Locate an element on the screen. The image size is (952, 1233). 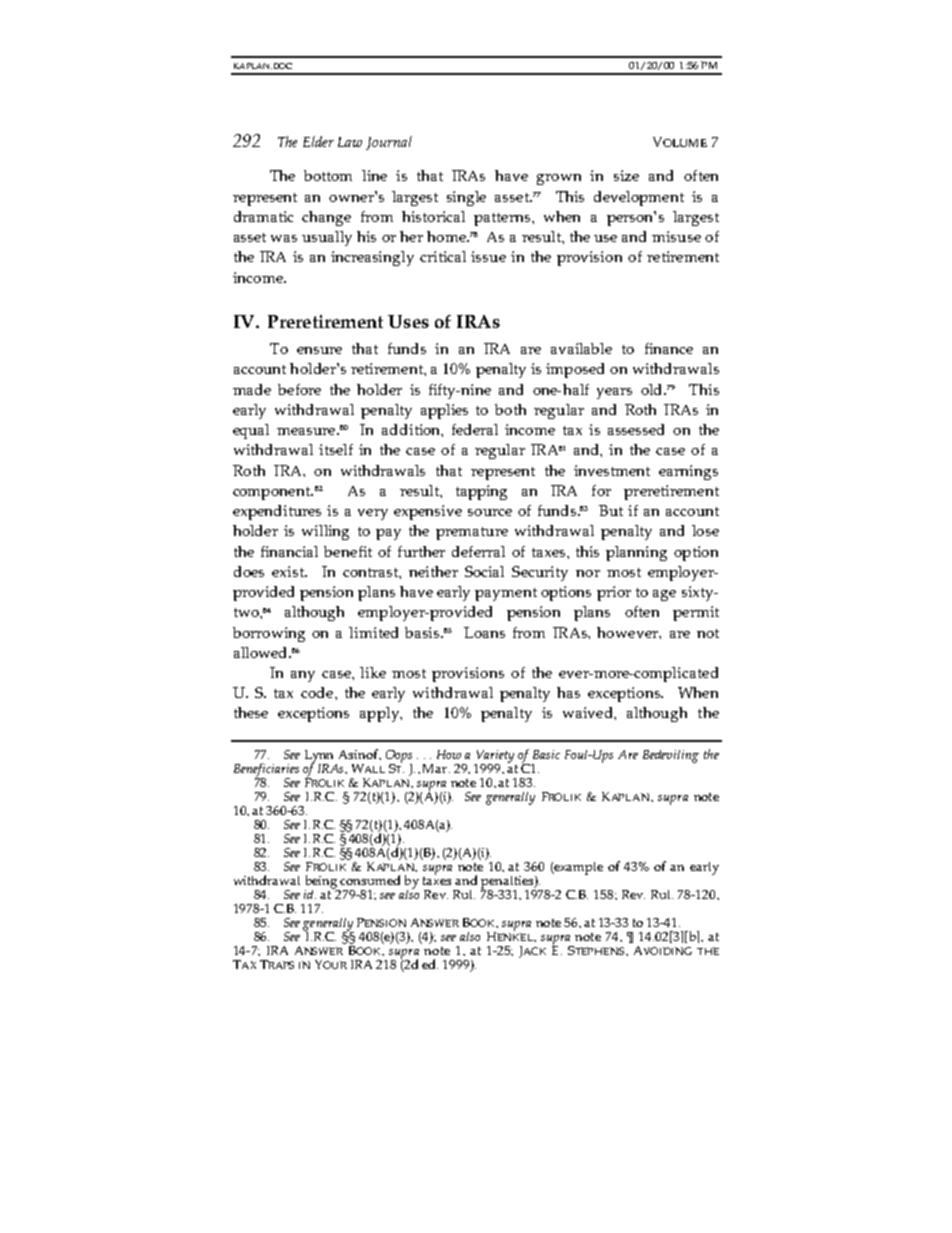
being is located at coordinates (322, 883).
